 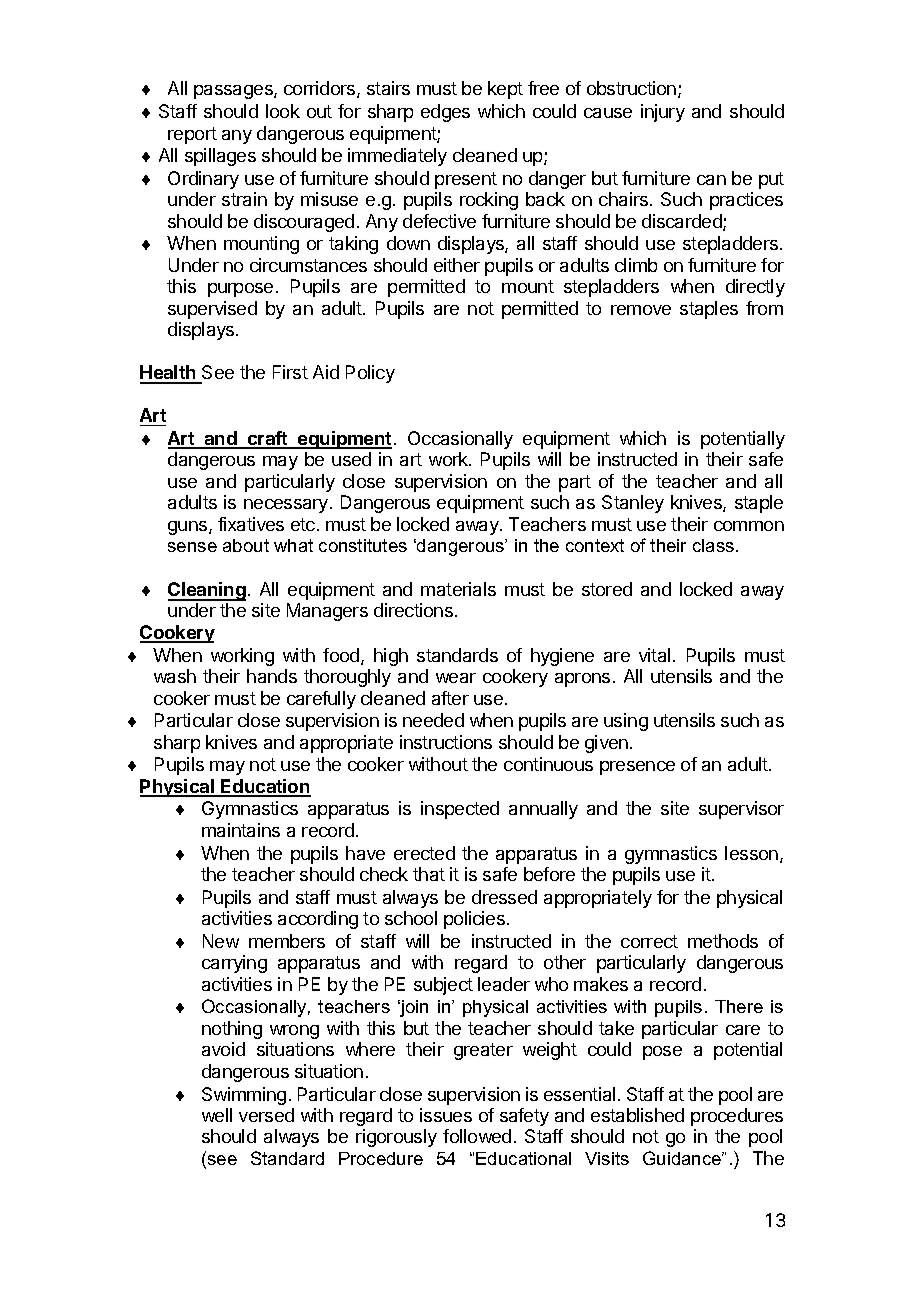 I want to click on injury, so click(x=663, y=113).
